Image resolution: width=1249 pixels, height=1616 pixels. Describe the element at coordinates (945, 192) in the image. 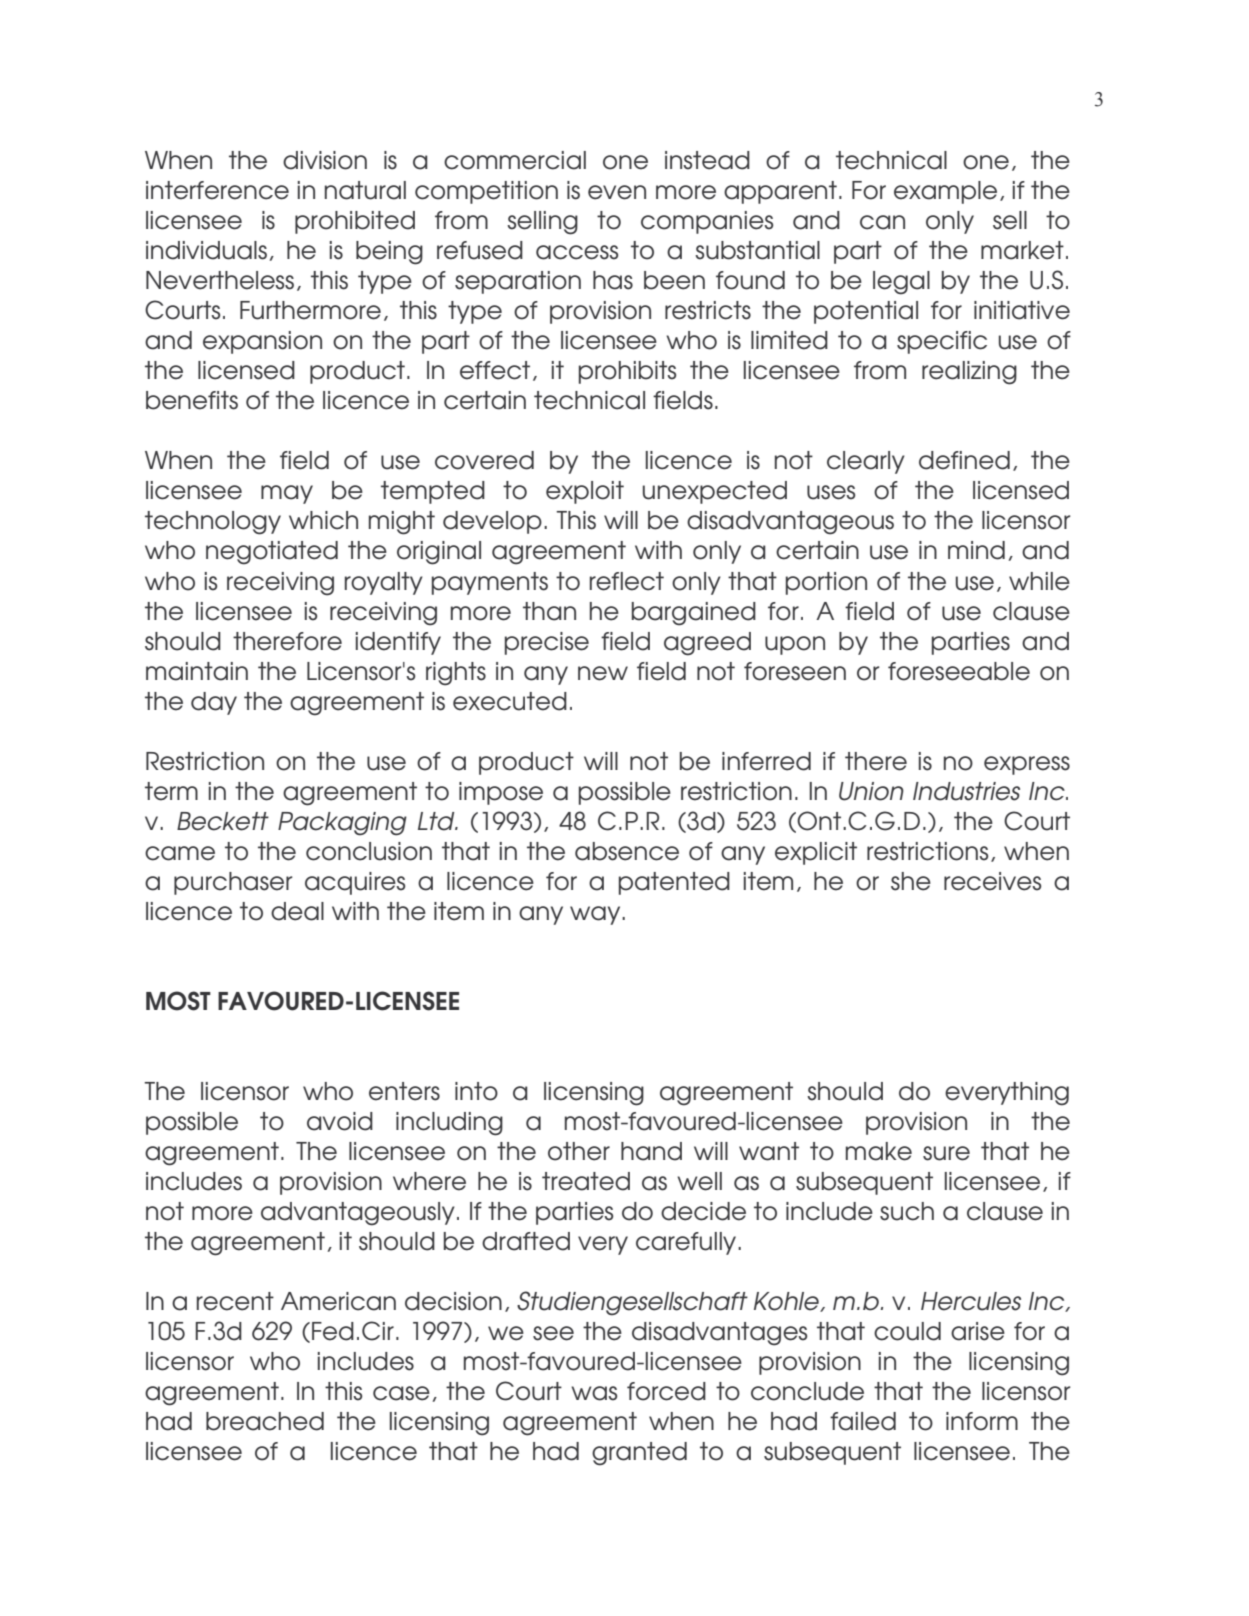

I see `example` at that location.
